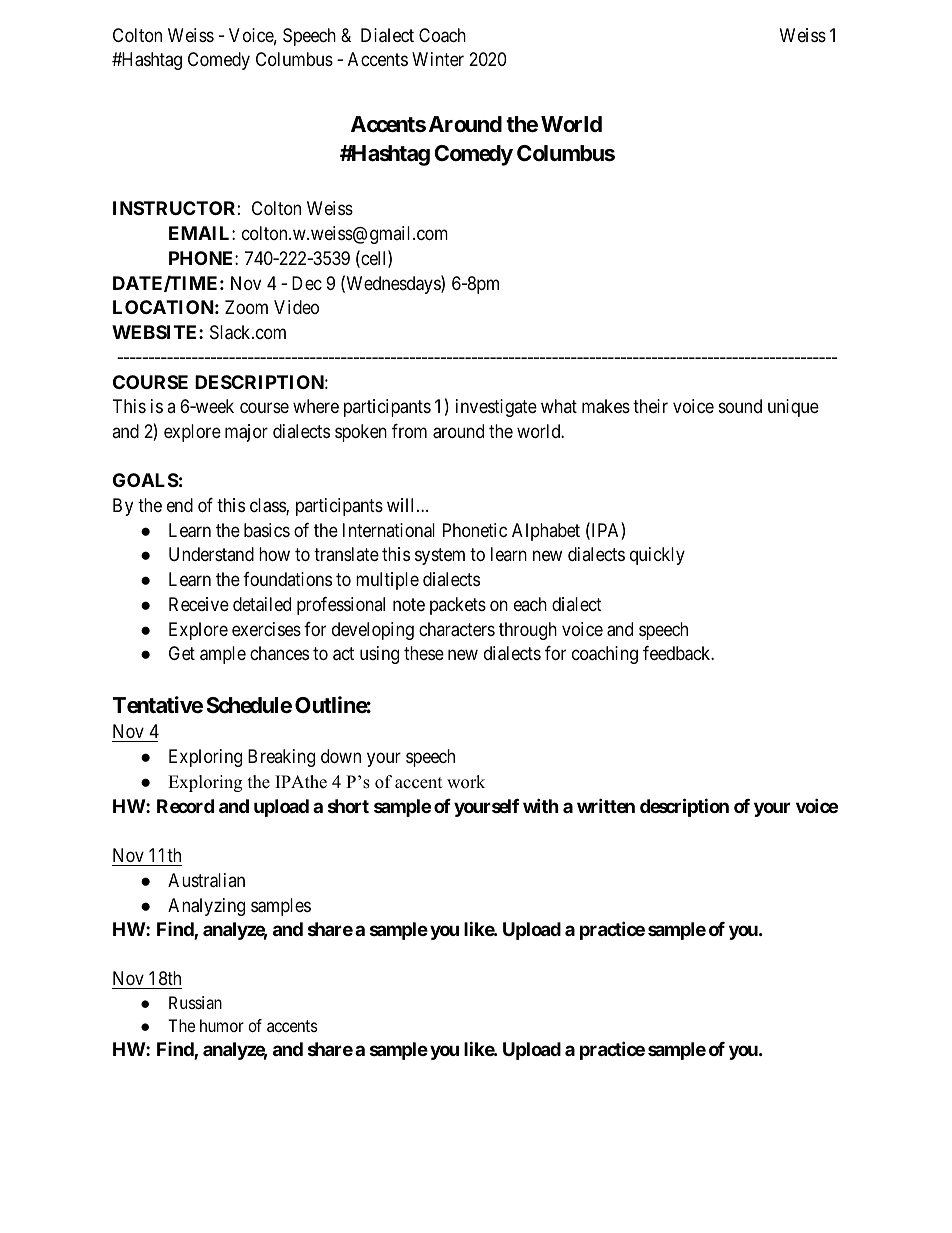 This document has height=1233, width=952. Describe the element at coordinates (211, 554) in the document. I see `Understand` at that location.
